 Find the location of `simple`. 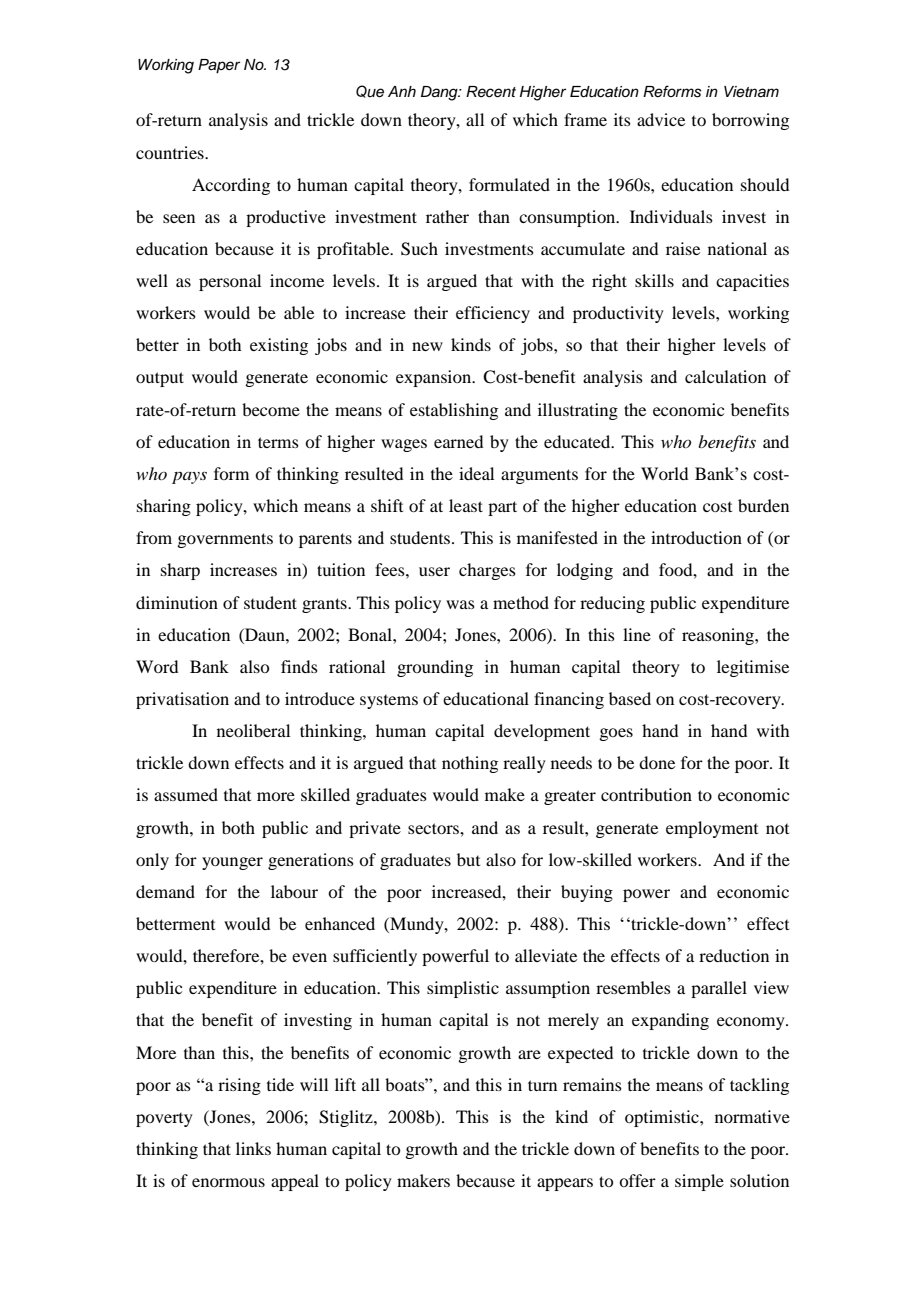

simple is located at coordinates (699, 1182).
